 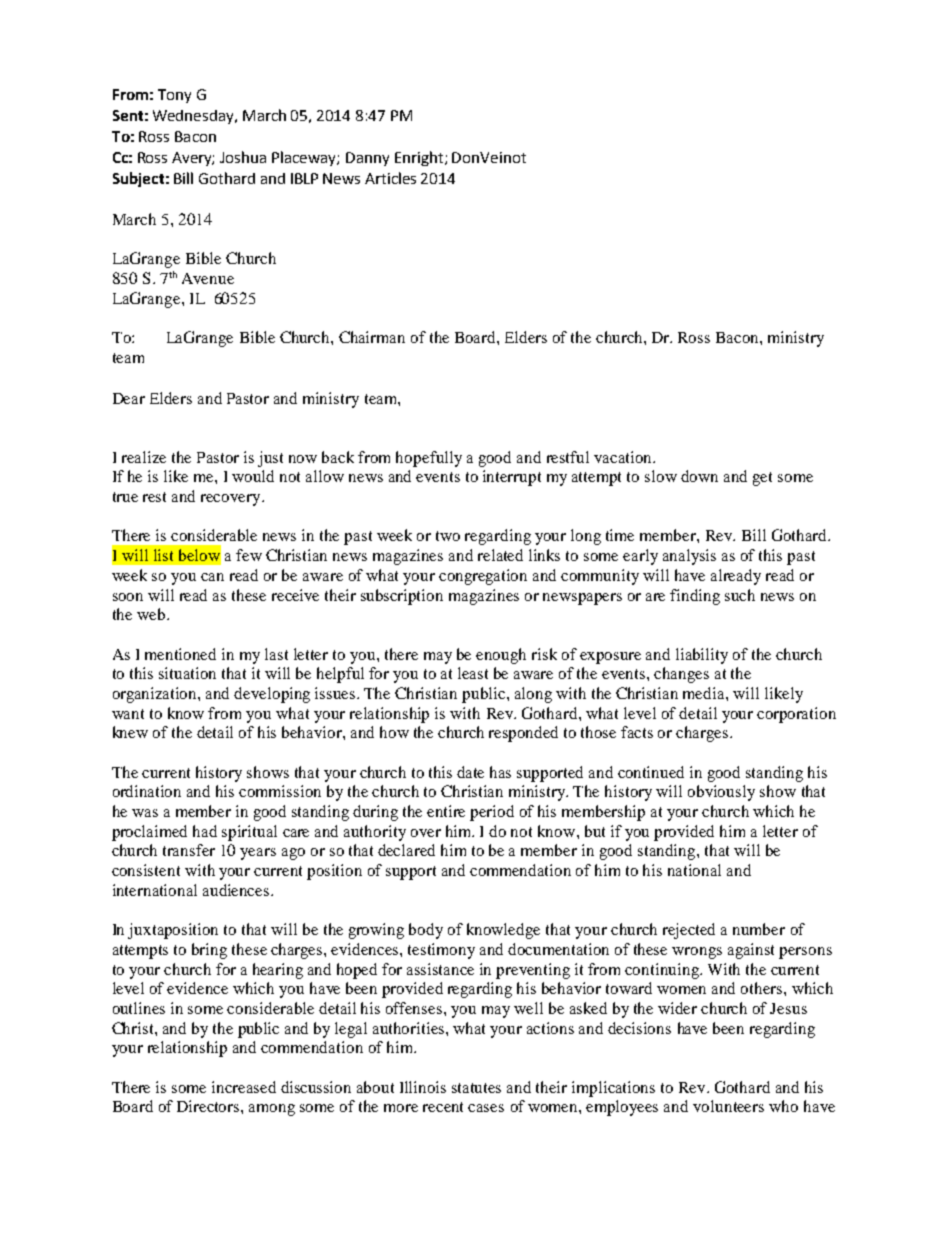 I want to click on Enright, so click(x=420, y=158).
